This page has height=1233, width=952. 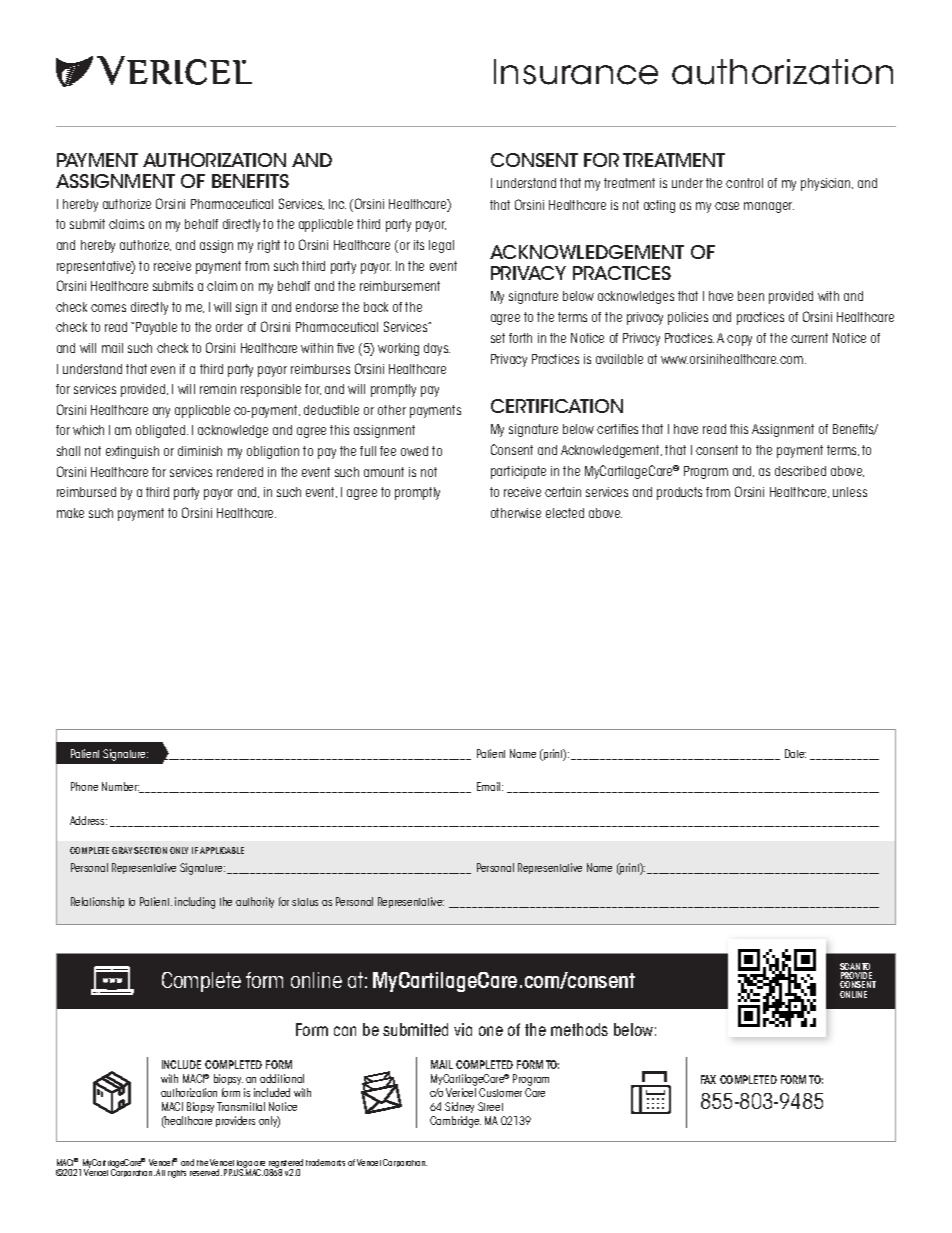 I want to click on SCAN, so click(x=851, y=968).
